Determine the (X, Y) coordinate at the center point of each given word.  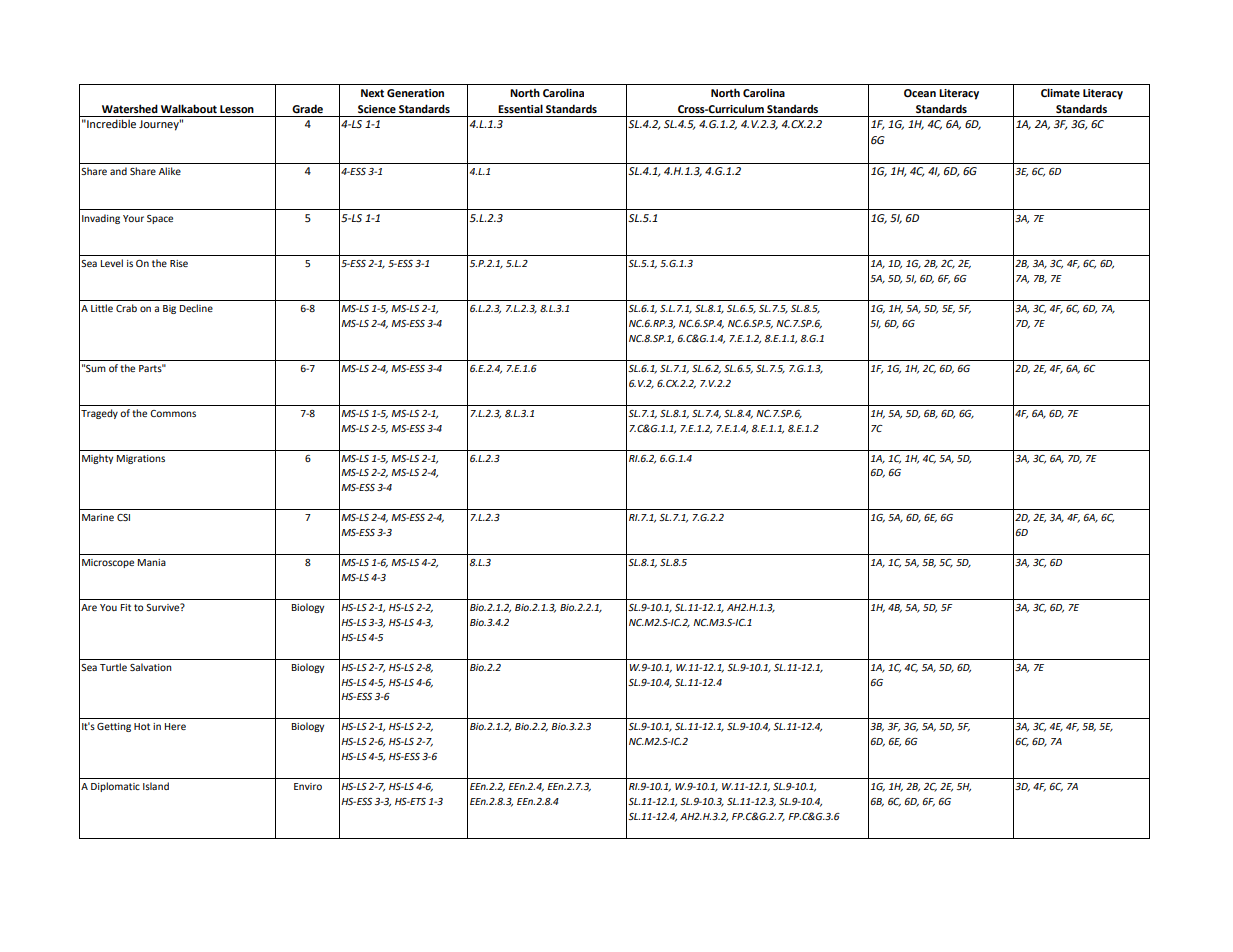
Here (175, 726)
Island (156, 786)
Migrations (141, 459)
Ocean (920, 93)
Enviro (308, 786)
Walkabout (189, 108)
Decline (196, 308)
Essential (520, 108)
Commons (173, 413)
